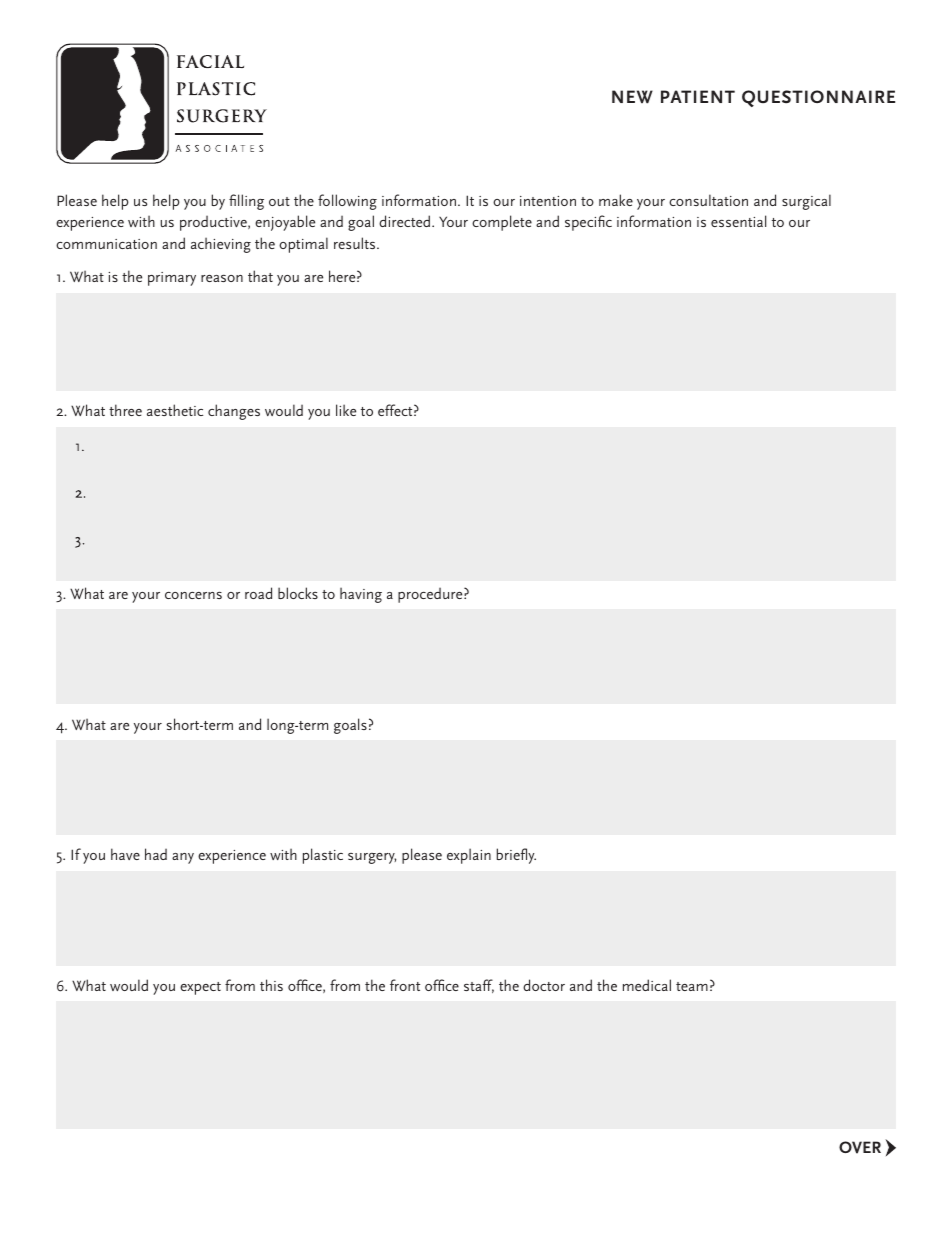  What do you see at coordinates (469, 856) in the document?
I see `explain` at bounding box center [469, 856].
